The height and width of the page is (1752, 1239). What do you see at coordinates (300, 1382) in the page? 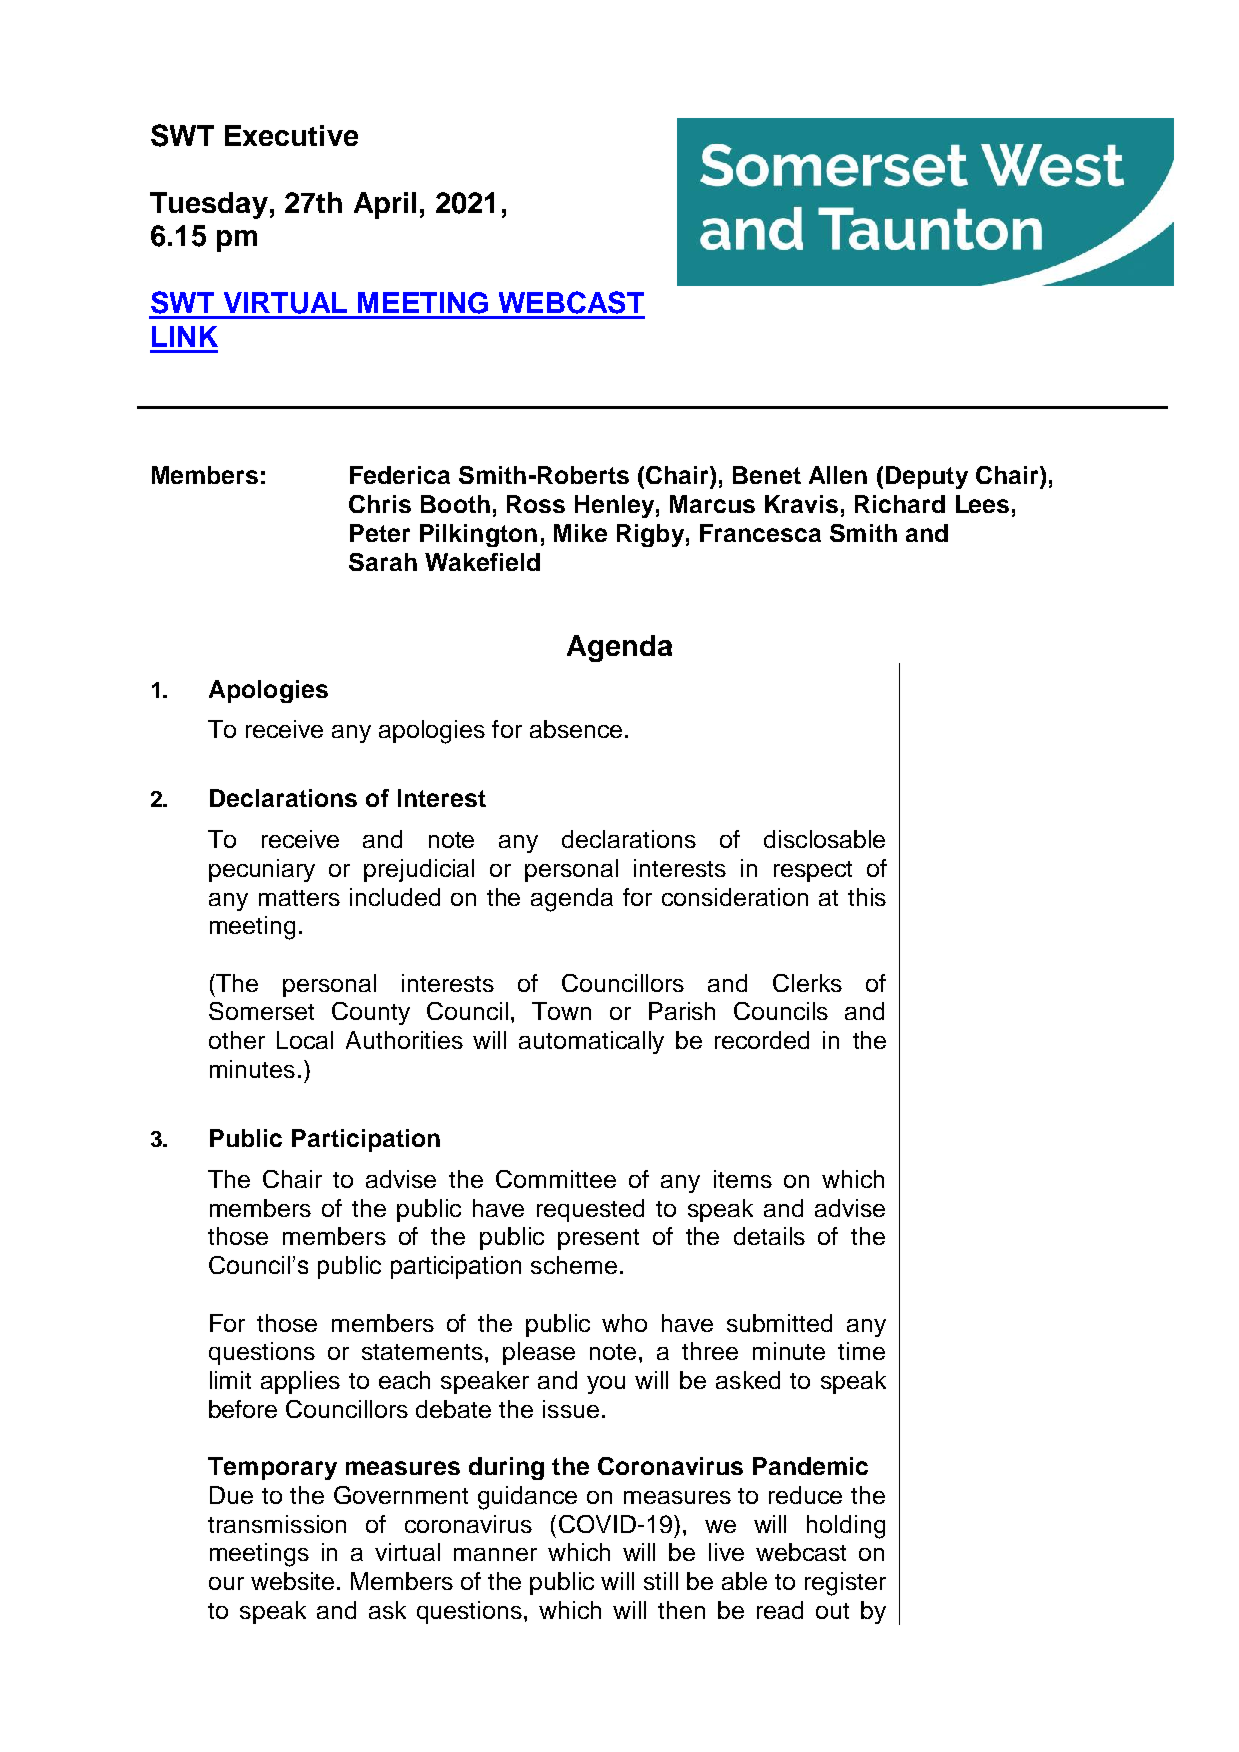
I see `applies` at bounding box center [300, 1382].
